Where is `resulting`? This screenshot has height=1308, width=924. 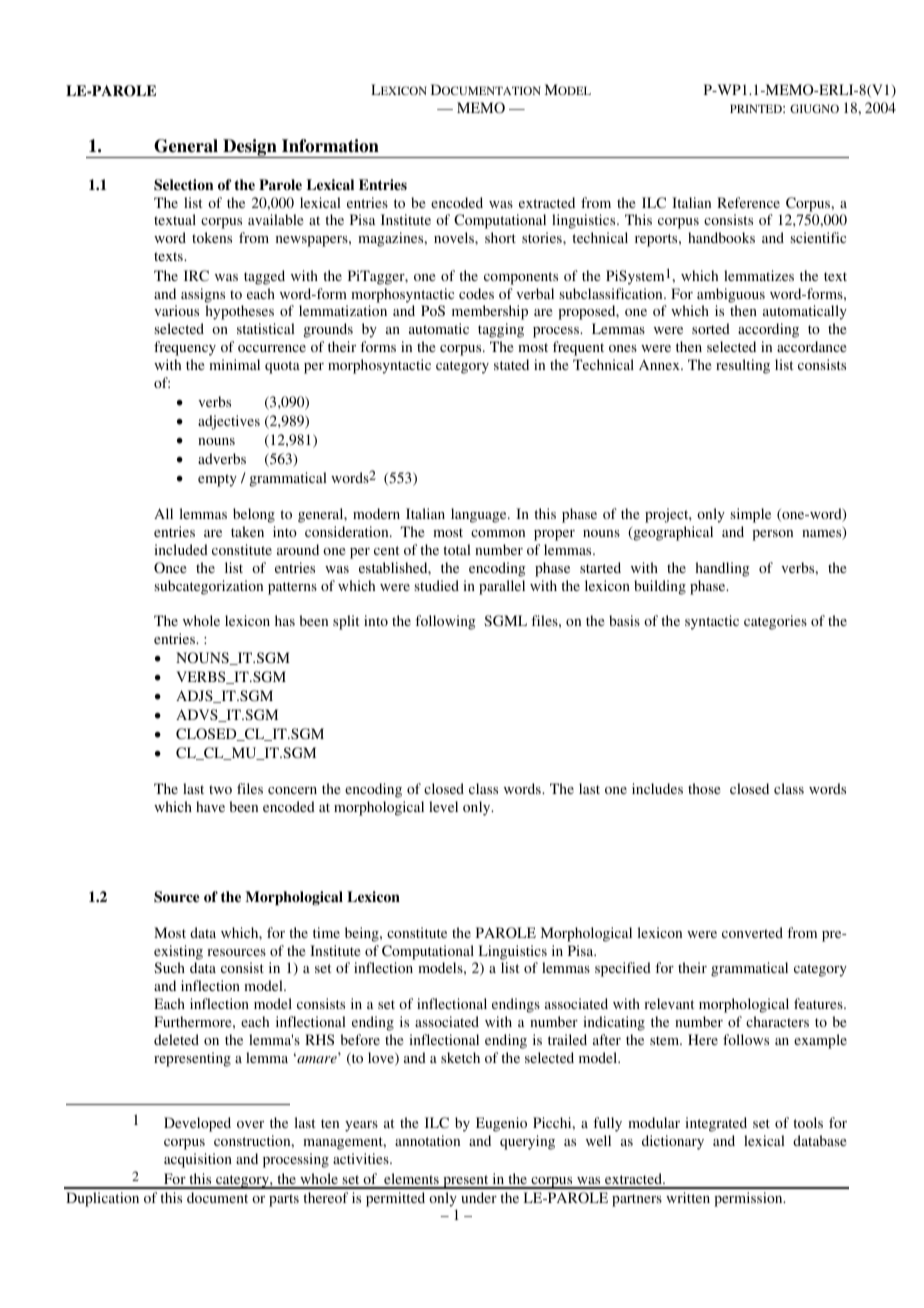
resulting is located at coordinates (743, 366).
